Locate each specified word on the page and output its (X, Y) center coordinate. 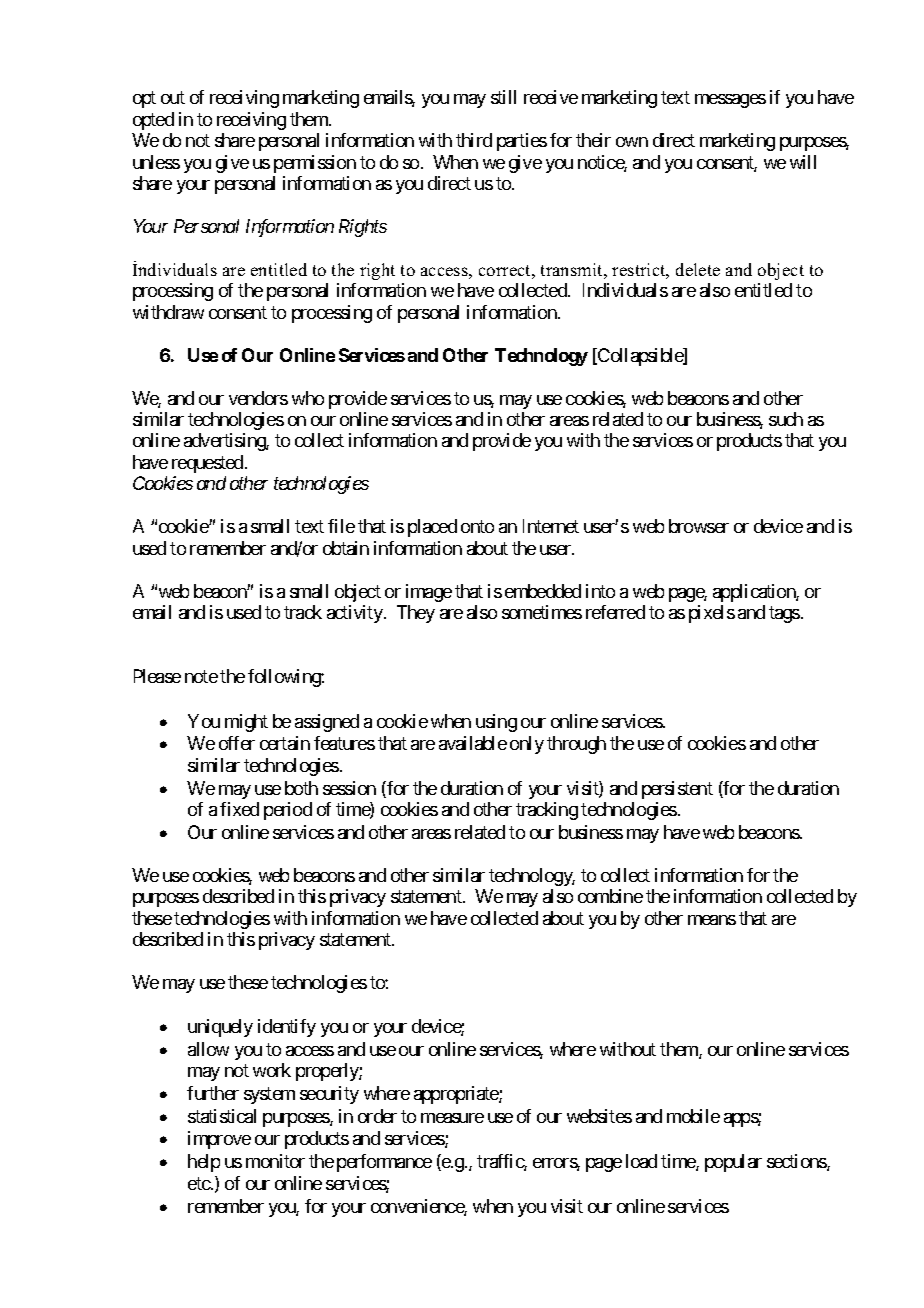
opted (153, 121)
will (803, 162)
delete (698, 269)
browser (699, 526)
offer (237, 743)
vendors (258, 398)
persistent (677, 790)
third (474, 140)
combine (610, 896)
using (496, 723)
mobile (693, 1116)
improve (219, 1140)
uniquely (220, 1028)
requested (207, 464)
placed (432, 528)
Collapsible (640, 357)
